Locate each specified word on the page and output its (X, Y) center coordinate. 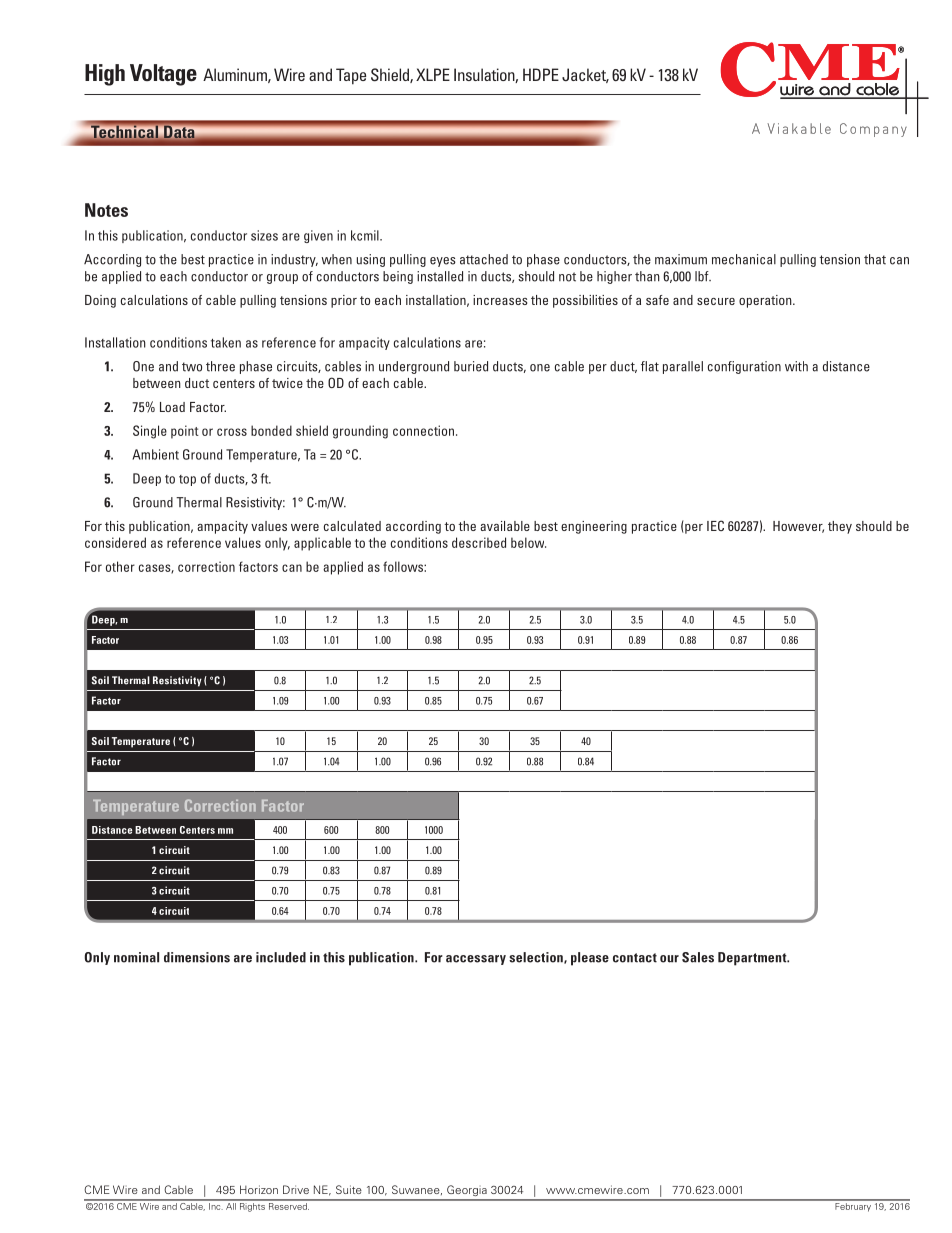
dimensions (197, 957)
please (590, 959)
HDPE (541, 74)
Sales (698, 957)
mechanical (744, 259)
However (798, 527)
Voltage (163, 75)
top (187, 480)
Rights (252, 1206)
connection (423, 430)
